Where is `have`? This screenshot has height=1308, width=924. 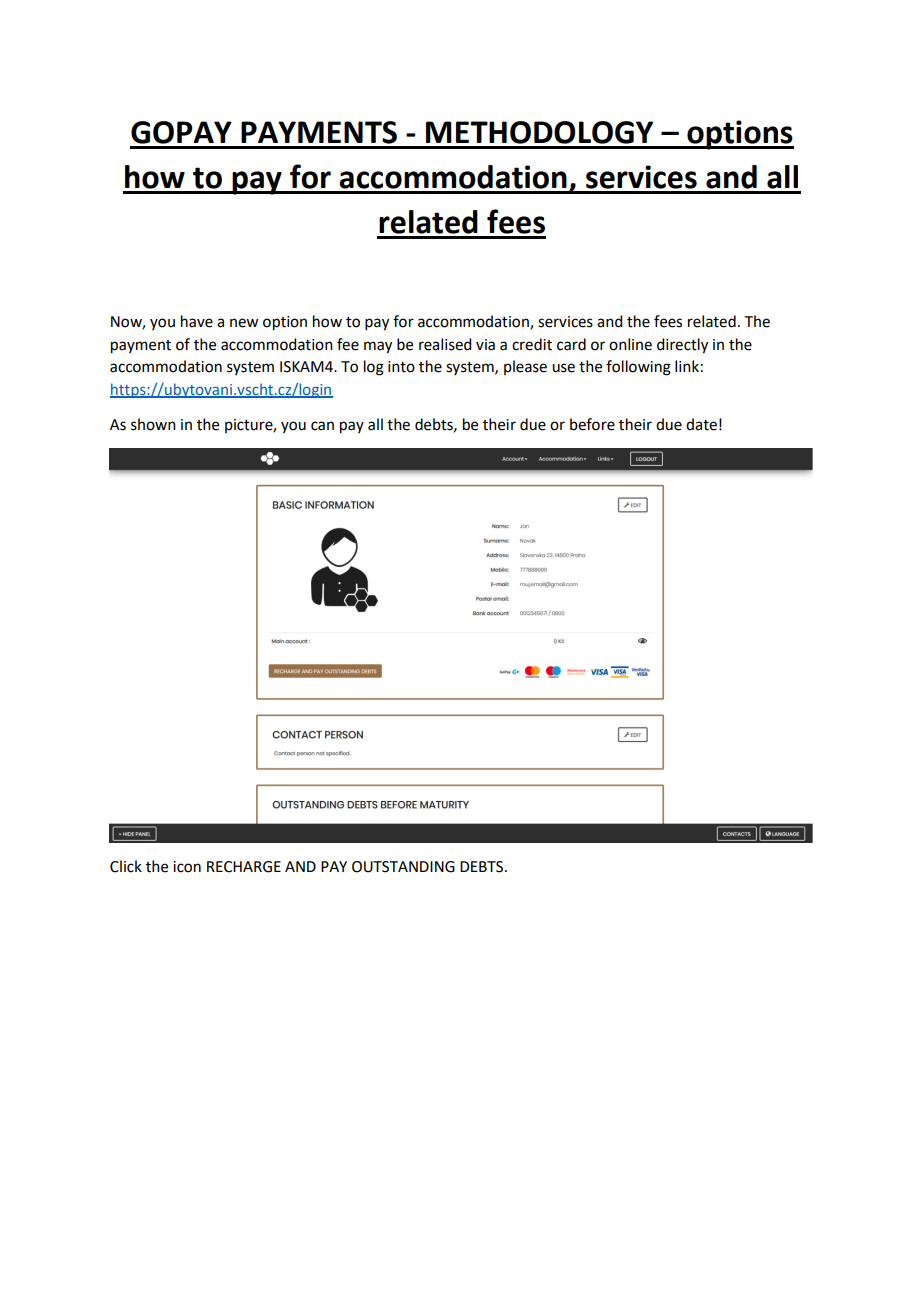
have is located at coordinates (197, 321).
